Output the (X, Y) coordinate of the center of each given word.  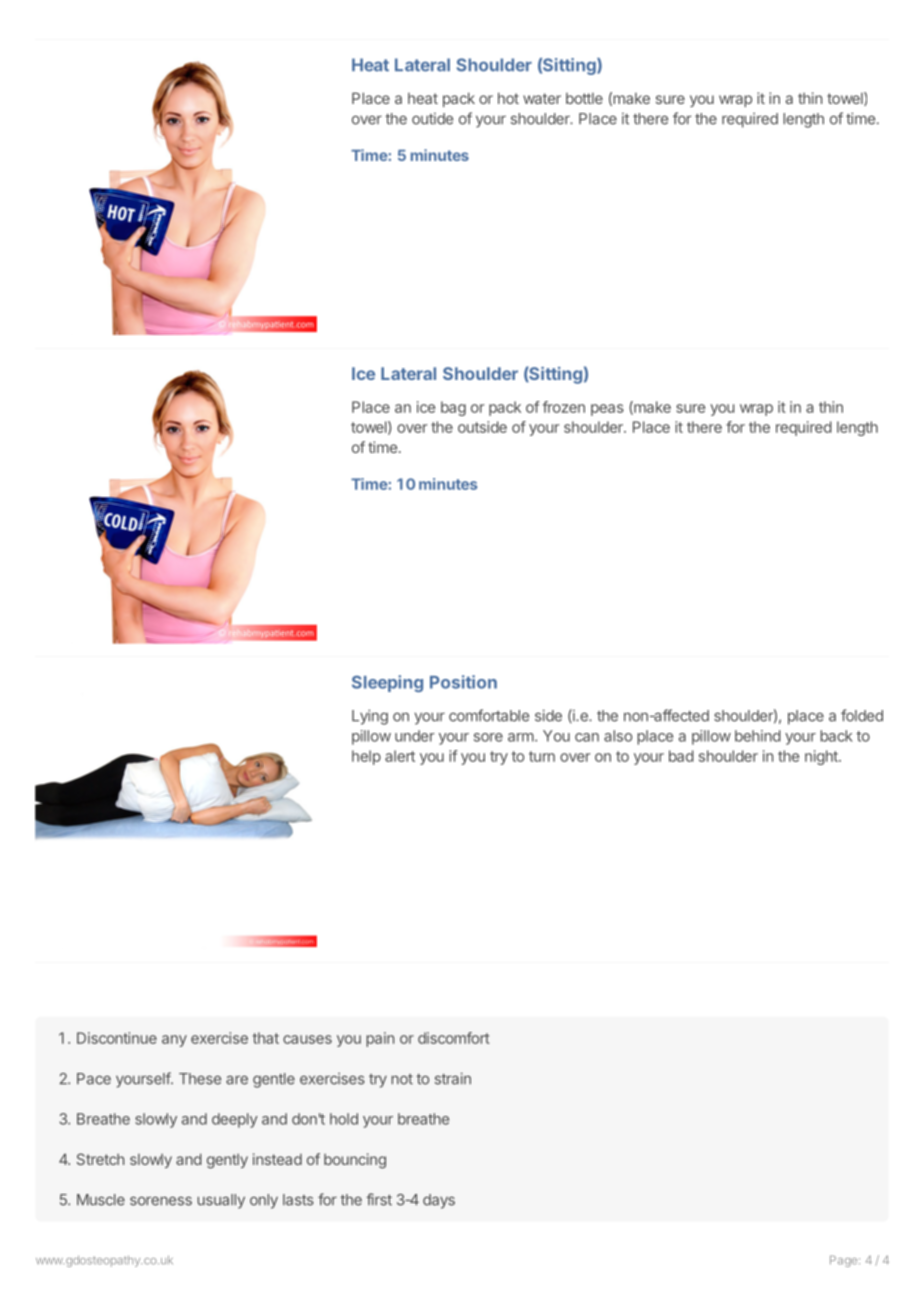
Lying (370, 717)
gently (227, 1161)
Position (463, 682)
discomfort (454, 1038)
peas (607, 410)
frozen (564, 407)
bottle (584, 98)
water (542, 98)
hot (508, 98)
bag (453, 408)
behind (758, 736)
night (822, 757)
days (439, 1201)
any (174, 1041)
